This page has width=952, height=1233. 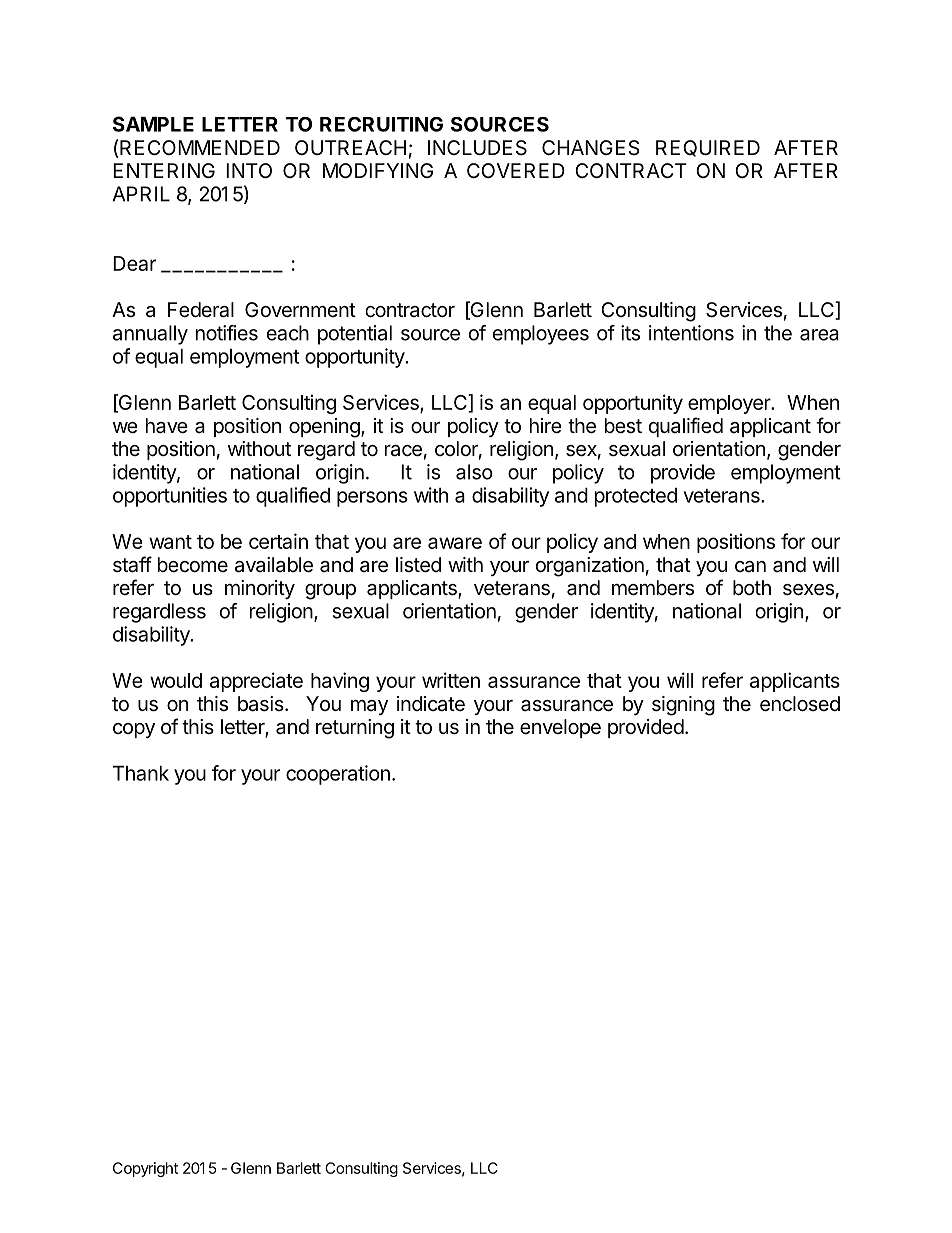 What do you see at coordinates (708, 148) in the page?
I see `REQUIRED` at bounding box center [708, 148].
